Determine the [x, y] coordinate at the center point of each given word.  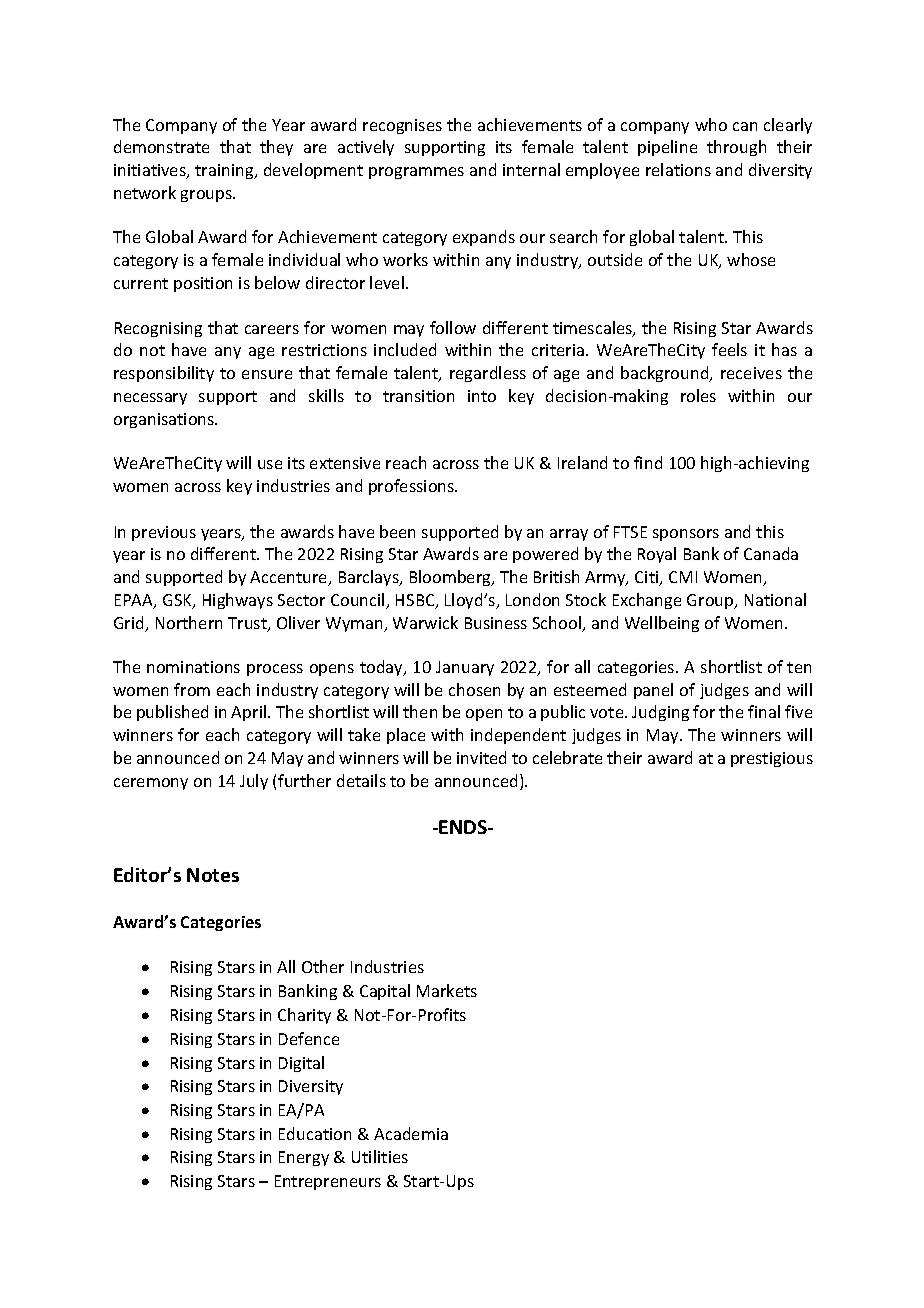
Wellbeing [662, 624]
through [736, 148]
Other [323, 966]
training [225, 171]
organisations [165, 420]
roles [698, 395]
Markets [447, 990]
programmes [416, 173]
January [465, 668]
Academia [411, 1133]
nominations [193, 667]
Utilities [380, 1156]
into [482, 396]
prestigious [772, 759]
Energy [304, 1158]
